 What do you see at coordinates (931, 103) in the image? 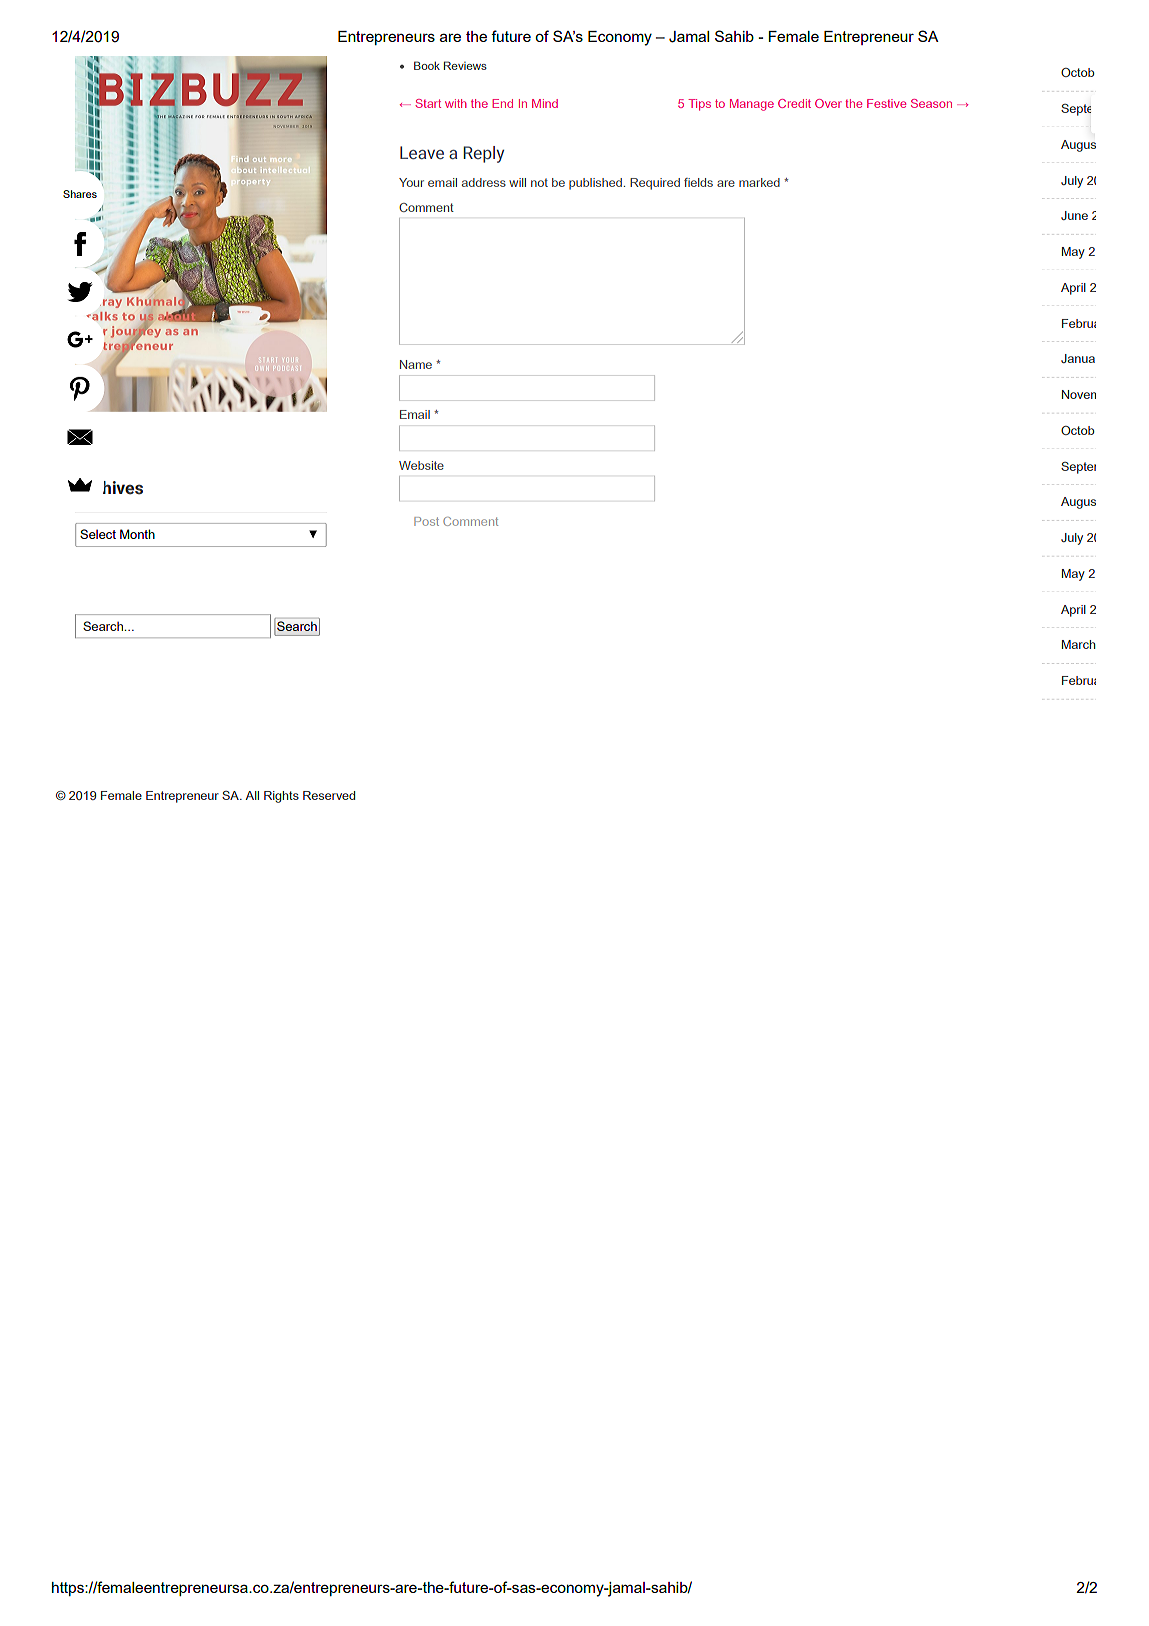
I see `Season` at bounding box center [931, 103].
